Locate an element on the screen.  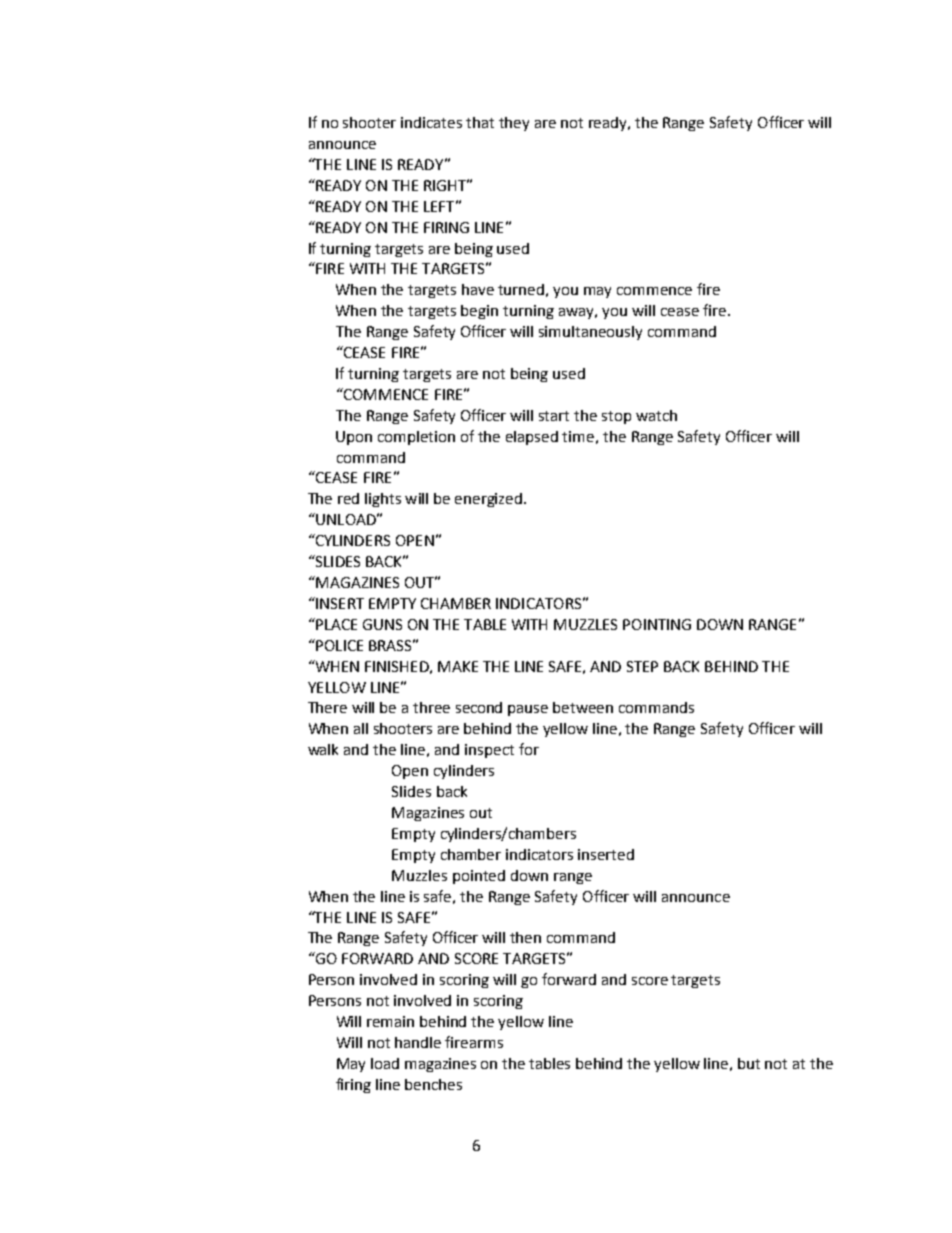
simultaneously is located at coordinates (590, 333).
